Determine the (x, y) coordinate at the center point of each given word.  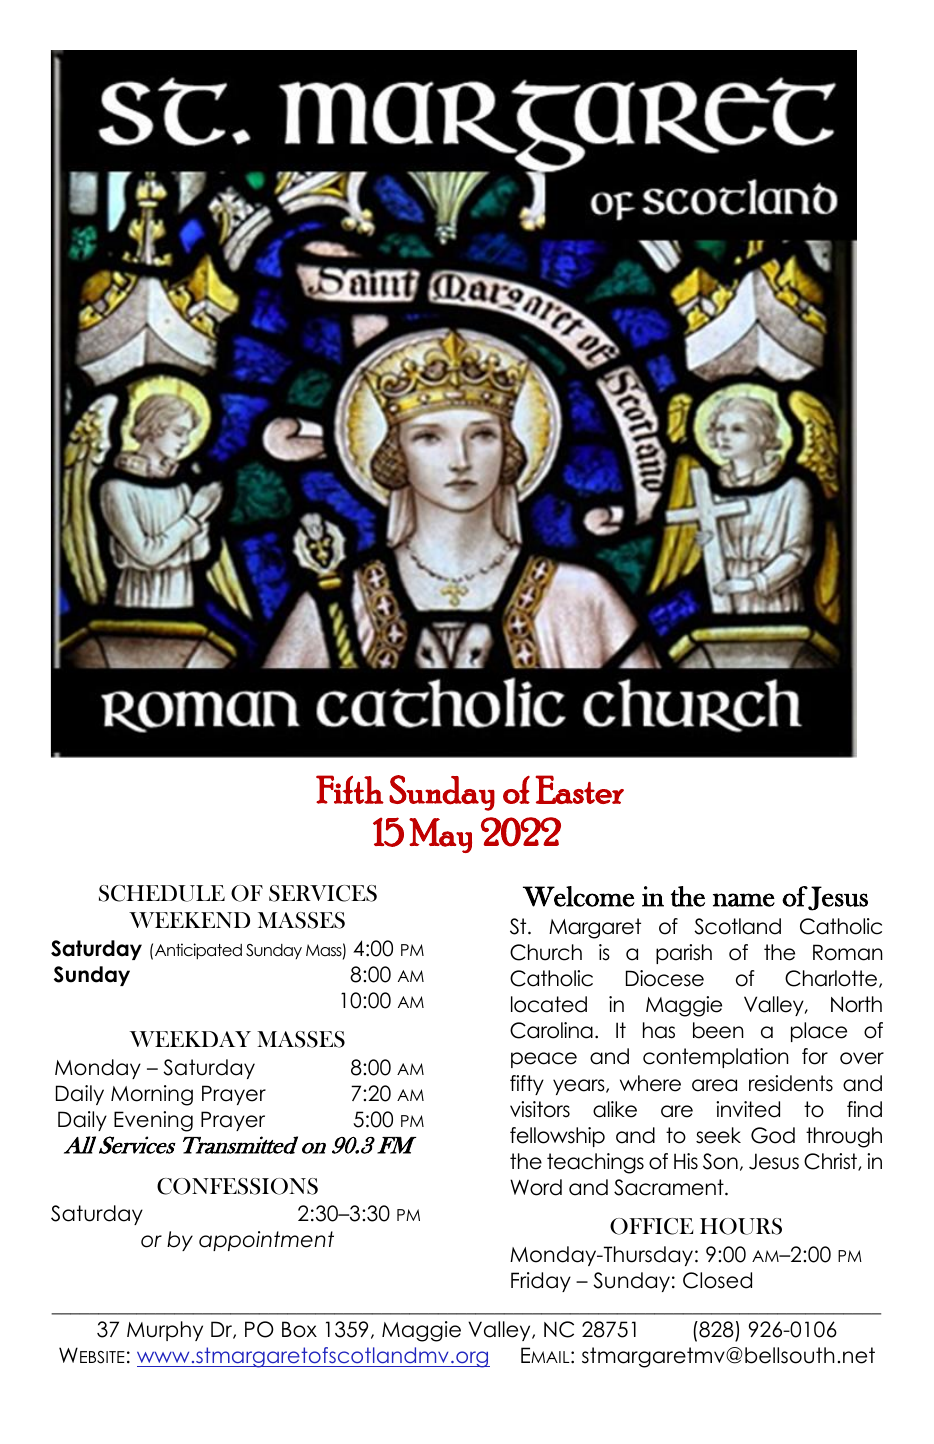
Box (299, 1329)
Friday (541, 1282)
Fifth (350, 789)
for (815, 1056)
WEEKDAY (190, 1039)
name (744, 900)
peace (544, 1060)
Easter (580, 789)
